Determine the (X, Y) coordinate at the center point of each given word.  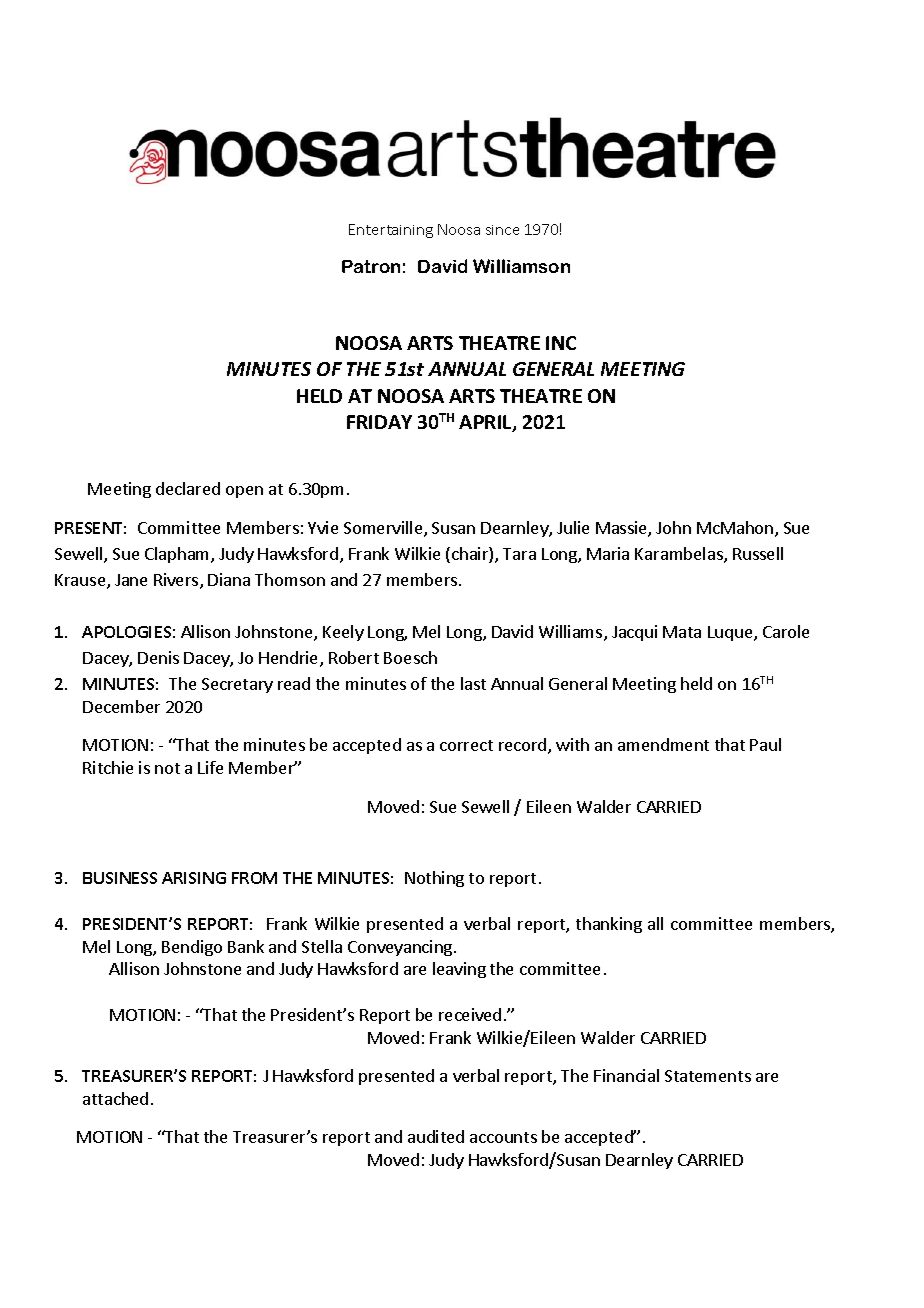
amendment (663, 744)
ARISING (194, 878)
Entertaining (391, 231)
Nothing (434, 879)
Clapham (178, 555)
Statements (708, 1076)
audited (436, 1136)
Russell (758, 553)
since (502, 230)
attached (115, 1098)
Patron (371, 266)
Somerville (384, 529)
